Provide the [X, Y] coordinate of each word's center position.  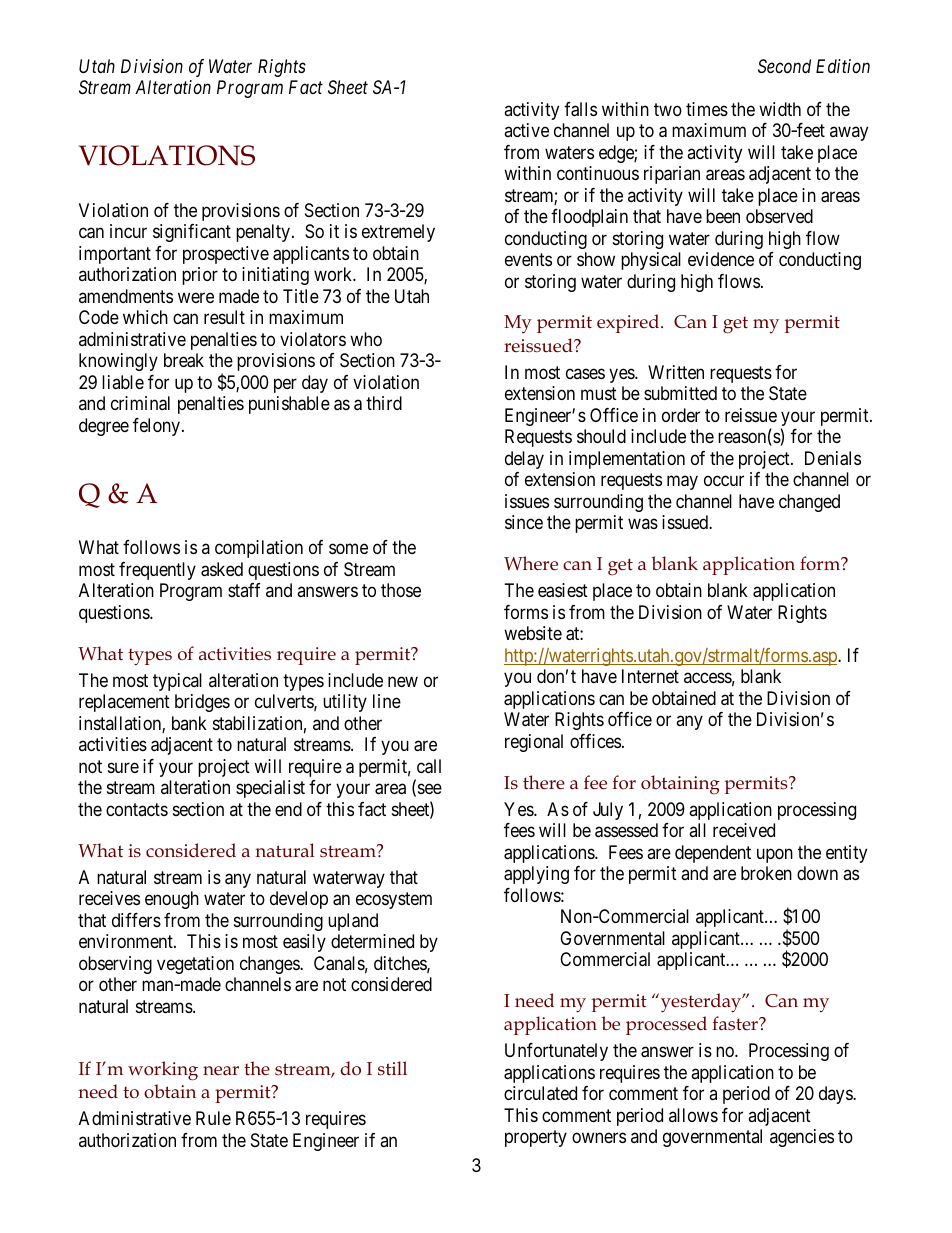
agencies [802, 1138]
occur [724, 481]
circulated [540, 1093]
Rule [213, 1118]
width [780, 109]
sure [123, 767]
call [429, 766]
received [744, 830]
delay [524, 460]
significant [192, 233]
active [526, 130]
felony [158, 427]
